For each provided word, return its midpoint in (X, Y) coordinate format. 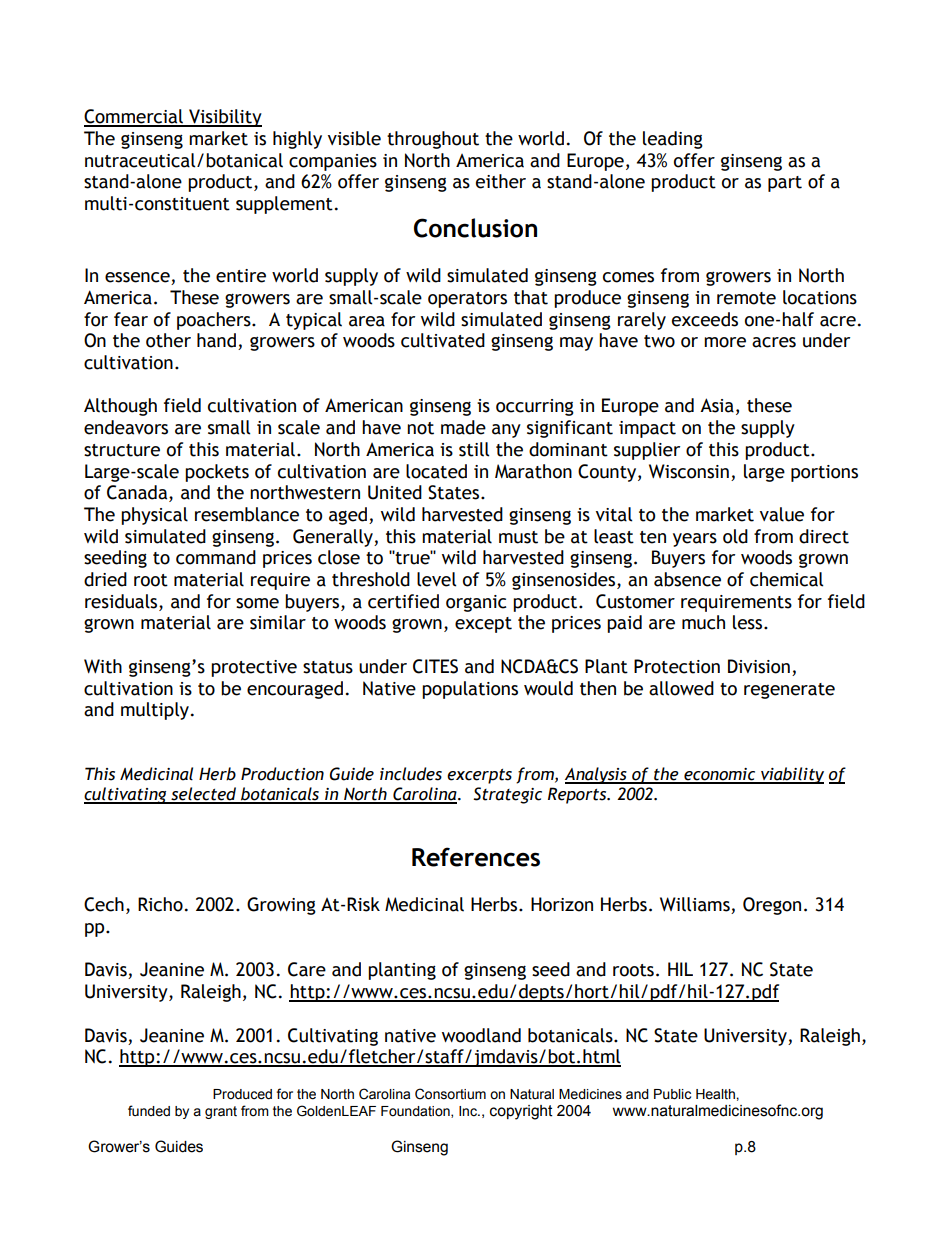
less (749, 622)
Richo (160, 904)
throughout (433, 140)
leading (673, 140)
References (476, 857)
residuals (122, 601)
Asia (717, 405)
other (168, 340)
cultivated (443, 340)
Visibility (224, 118)
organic (476, 603)
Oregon (772, 906)
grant (221, 1112)
